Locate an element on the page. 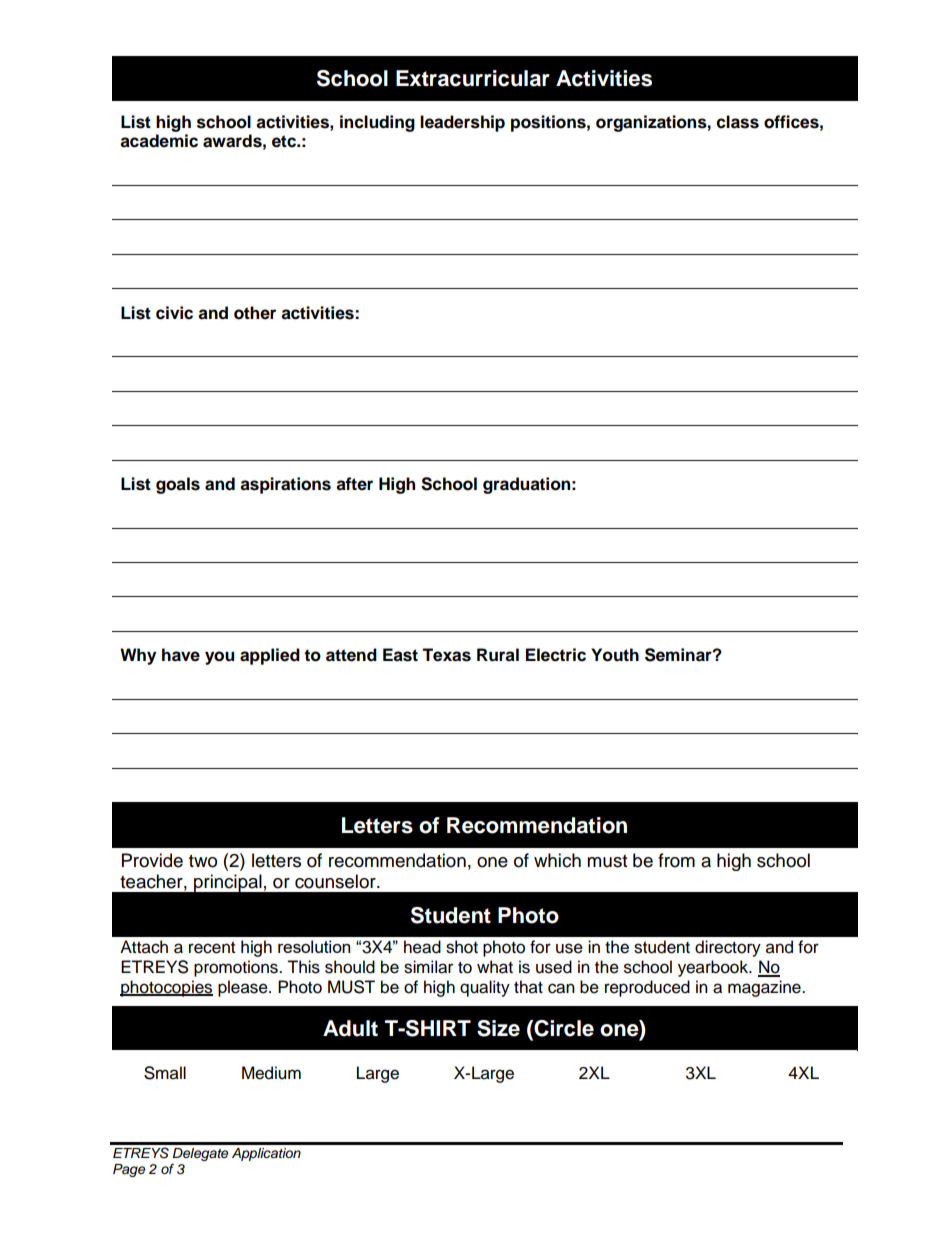 The image size is (952, 1233). Youth is located at coordinates (615, 655).
